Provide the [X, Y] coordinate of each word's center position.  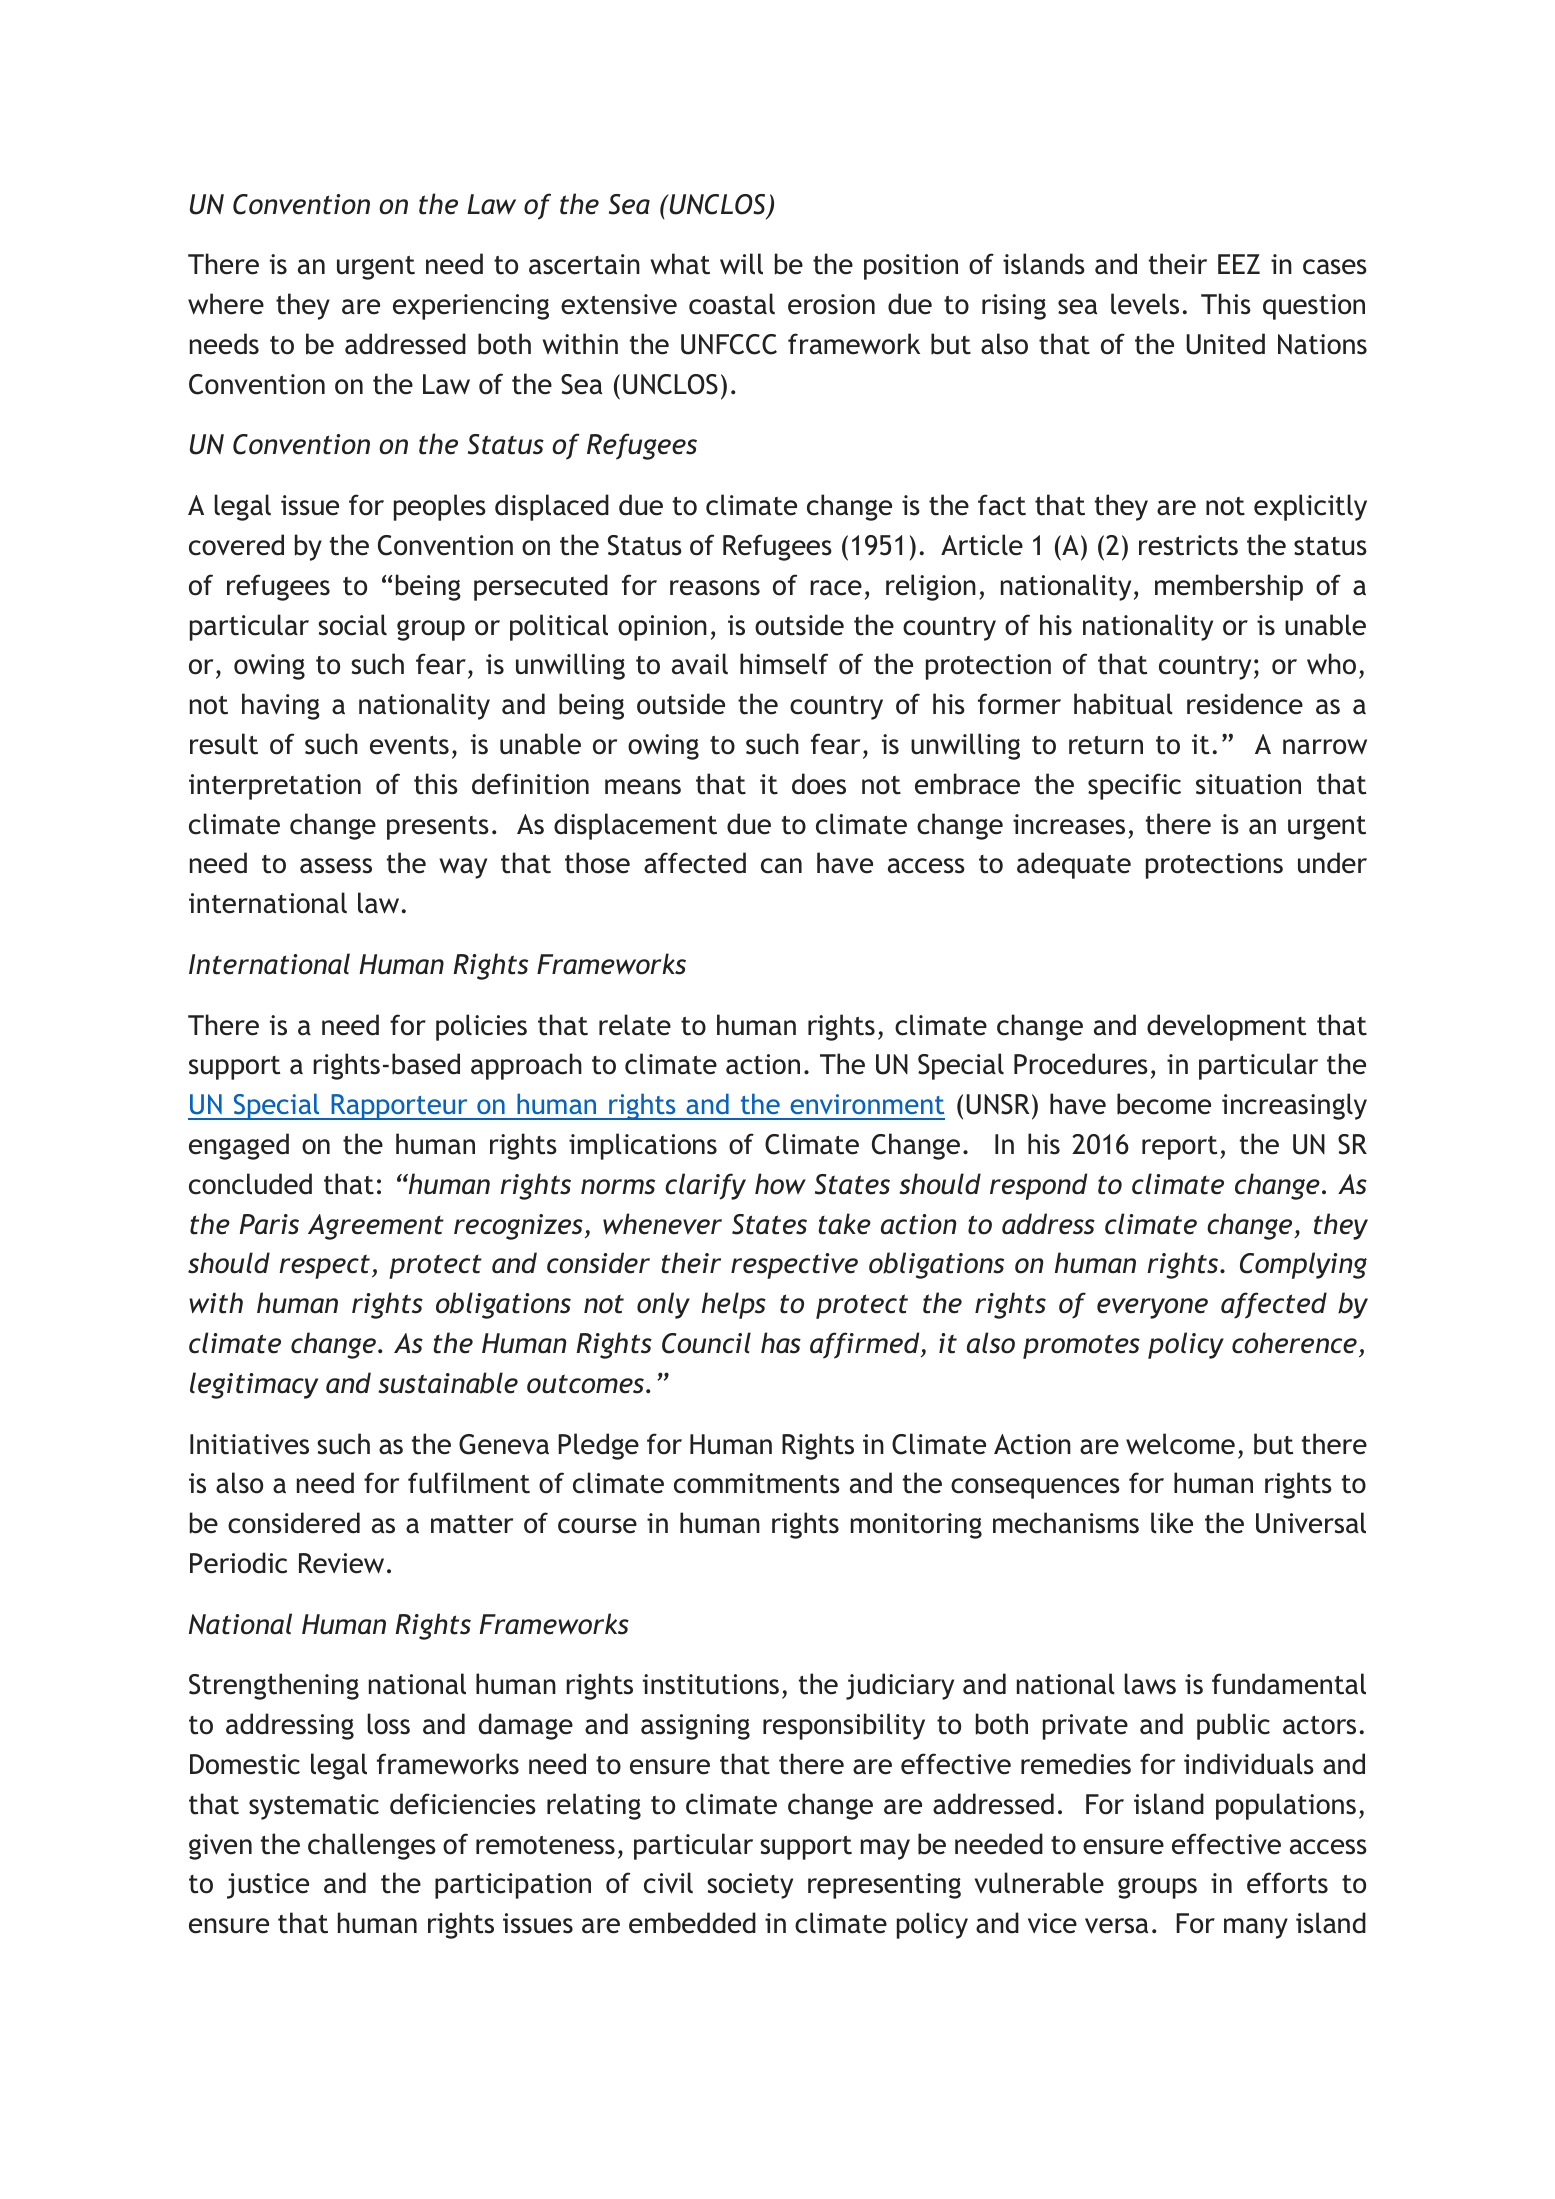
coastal [732, 304]
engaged [239, 1146]
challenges [372, 1846]
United [1225, 344]
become [1164, 1104]
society [750, 1886]
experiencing [471, 307]
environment [867, 1104]
